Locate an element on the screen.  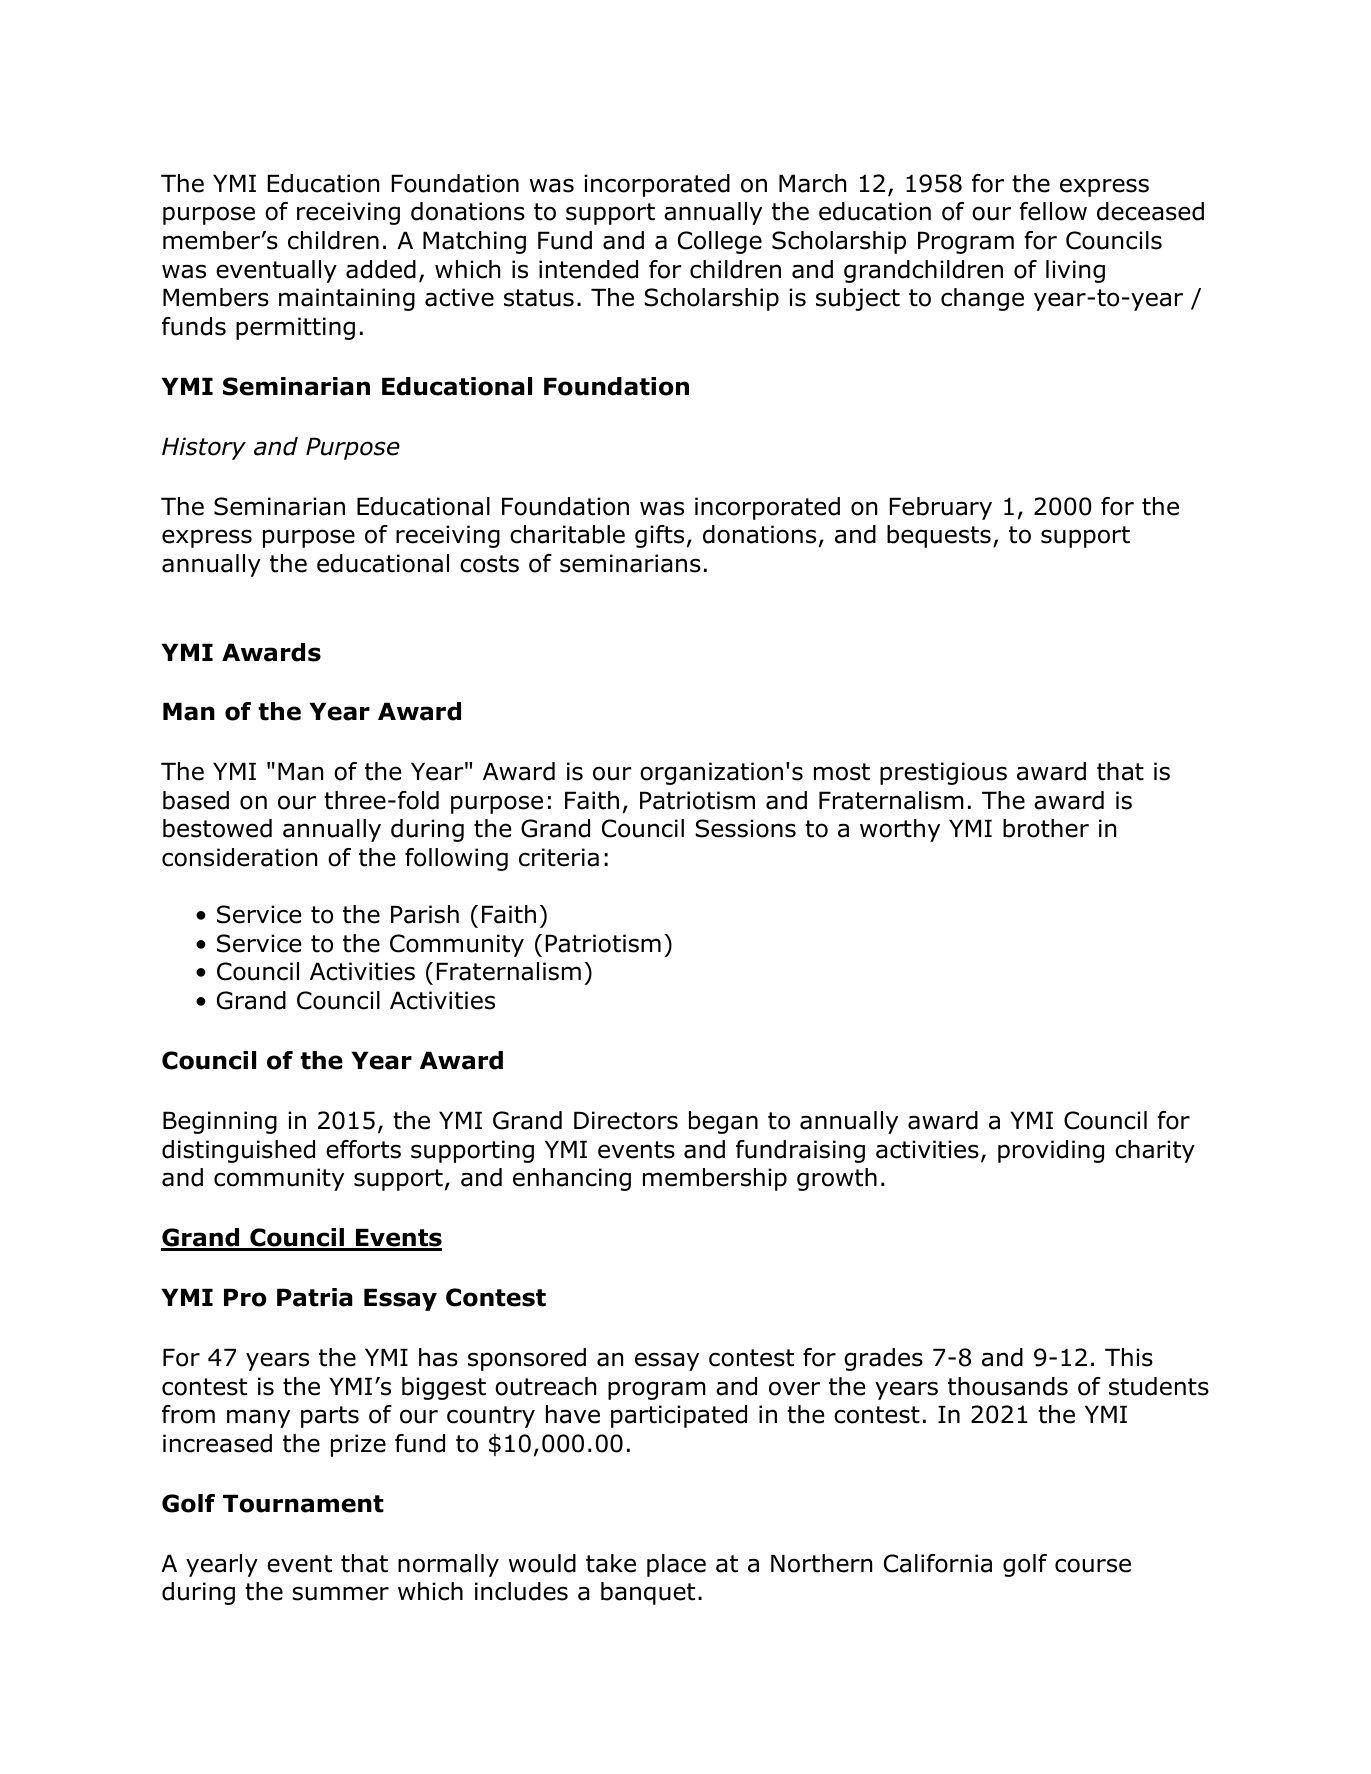
brother is located at coordinates (1046, 828).
